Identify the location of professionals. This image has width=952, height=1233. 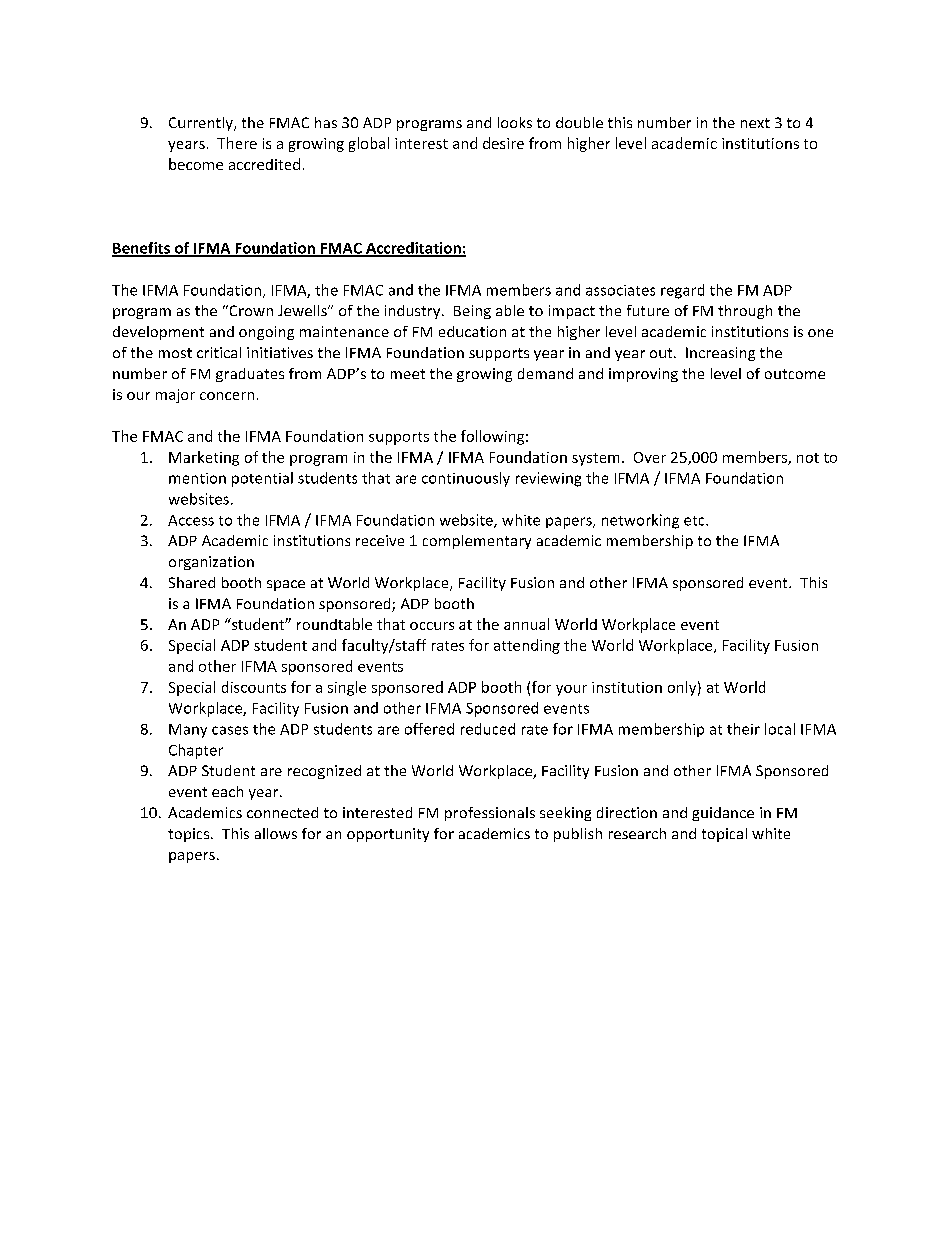
(490, 814).
